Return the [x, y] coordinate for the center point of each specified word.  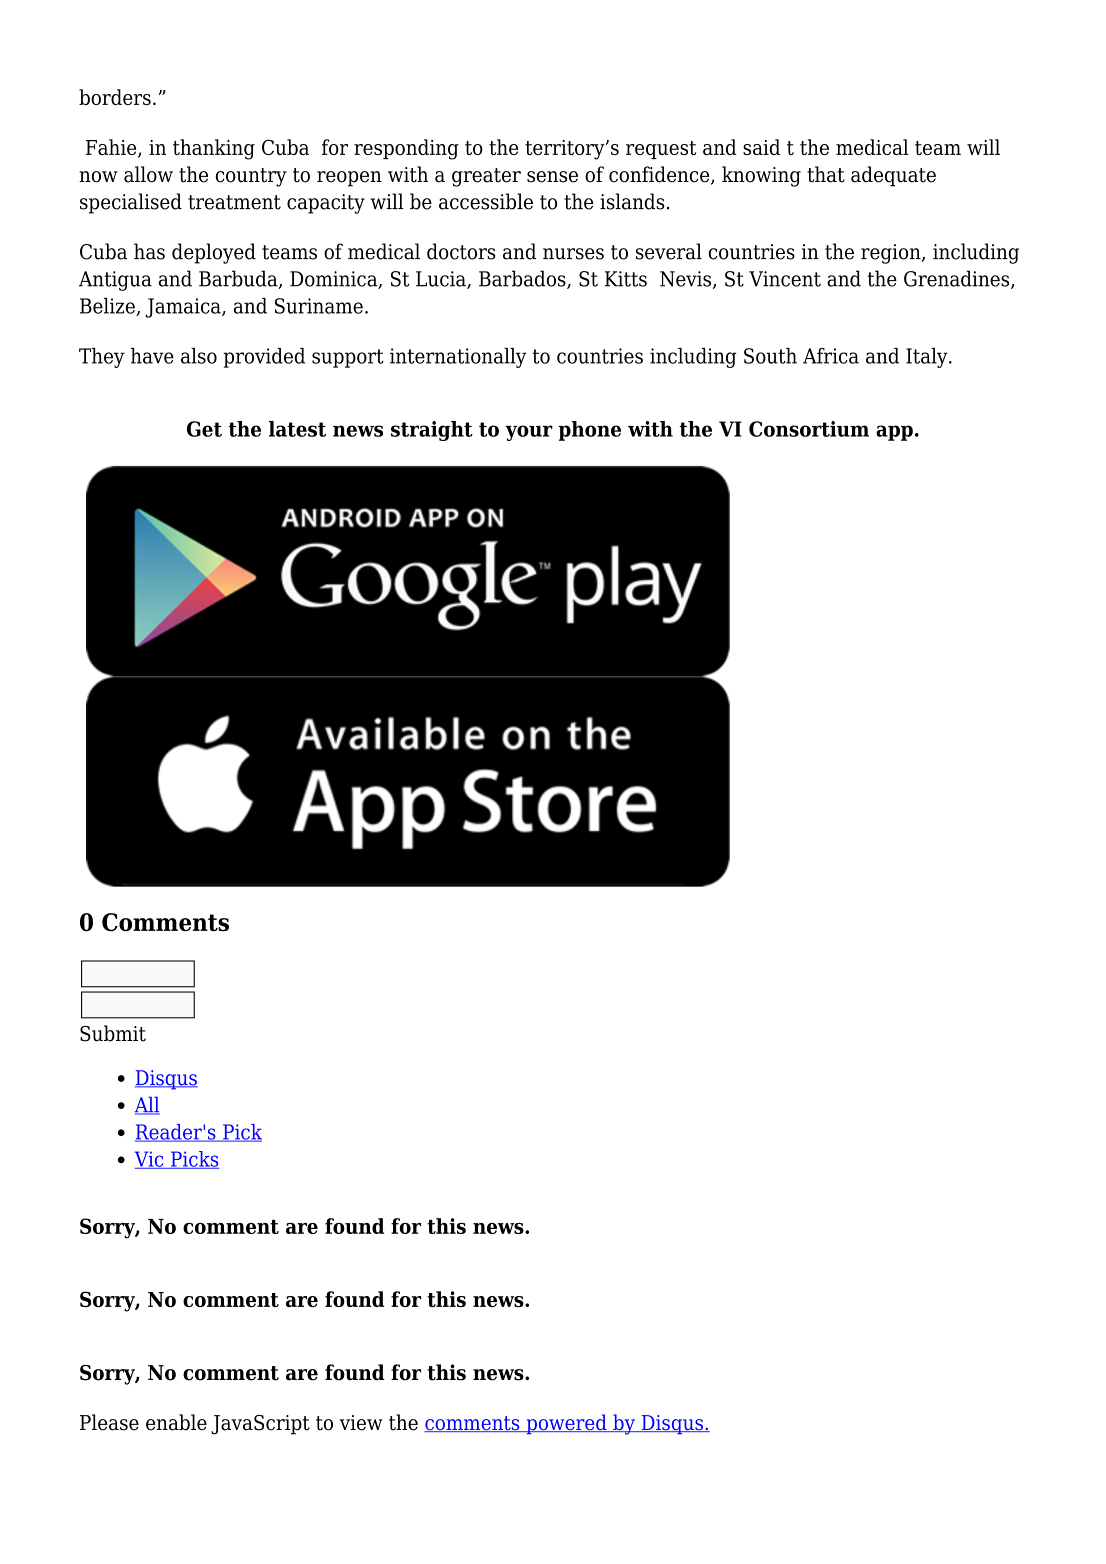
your [529, 433]
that [826, 174]
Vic [150, 1160]
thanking [214, 149]
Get [204, 429]
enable [176, 1422]
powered [566, 1424]
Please [109, 1422]
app [894, 433]
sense [552, 177]
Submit [113, 1033]
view [361, 1423]
